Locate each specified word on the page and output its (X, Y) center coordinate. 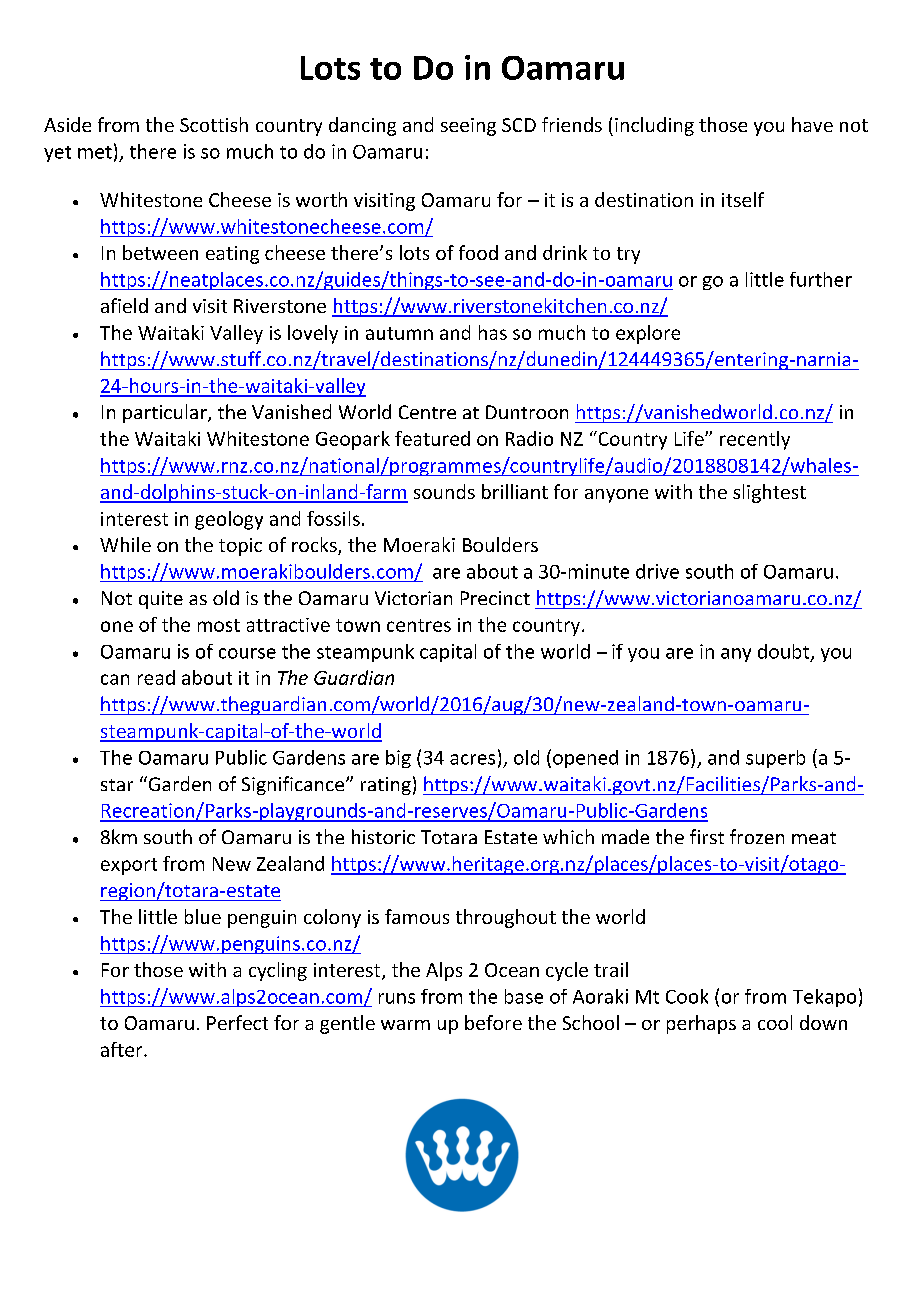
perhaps (701, 1024)
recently (755, 440)
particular (166, 413)
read (156, 677)
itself (743, 199)
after (123, 1049)
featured (432, 438)
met (95, 152)
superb (775, 759)
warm (405, 1025)
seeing (468, 127)
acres (472, 759)
